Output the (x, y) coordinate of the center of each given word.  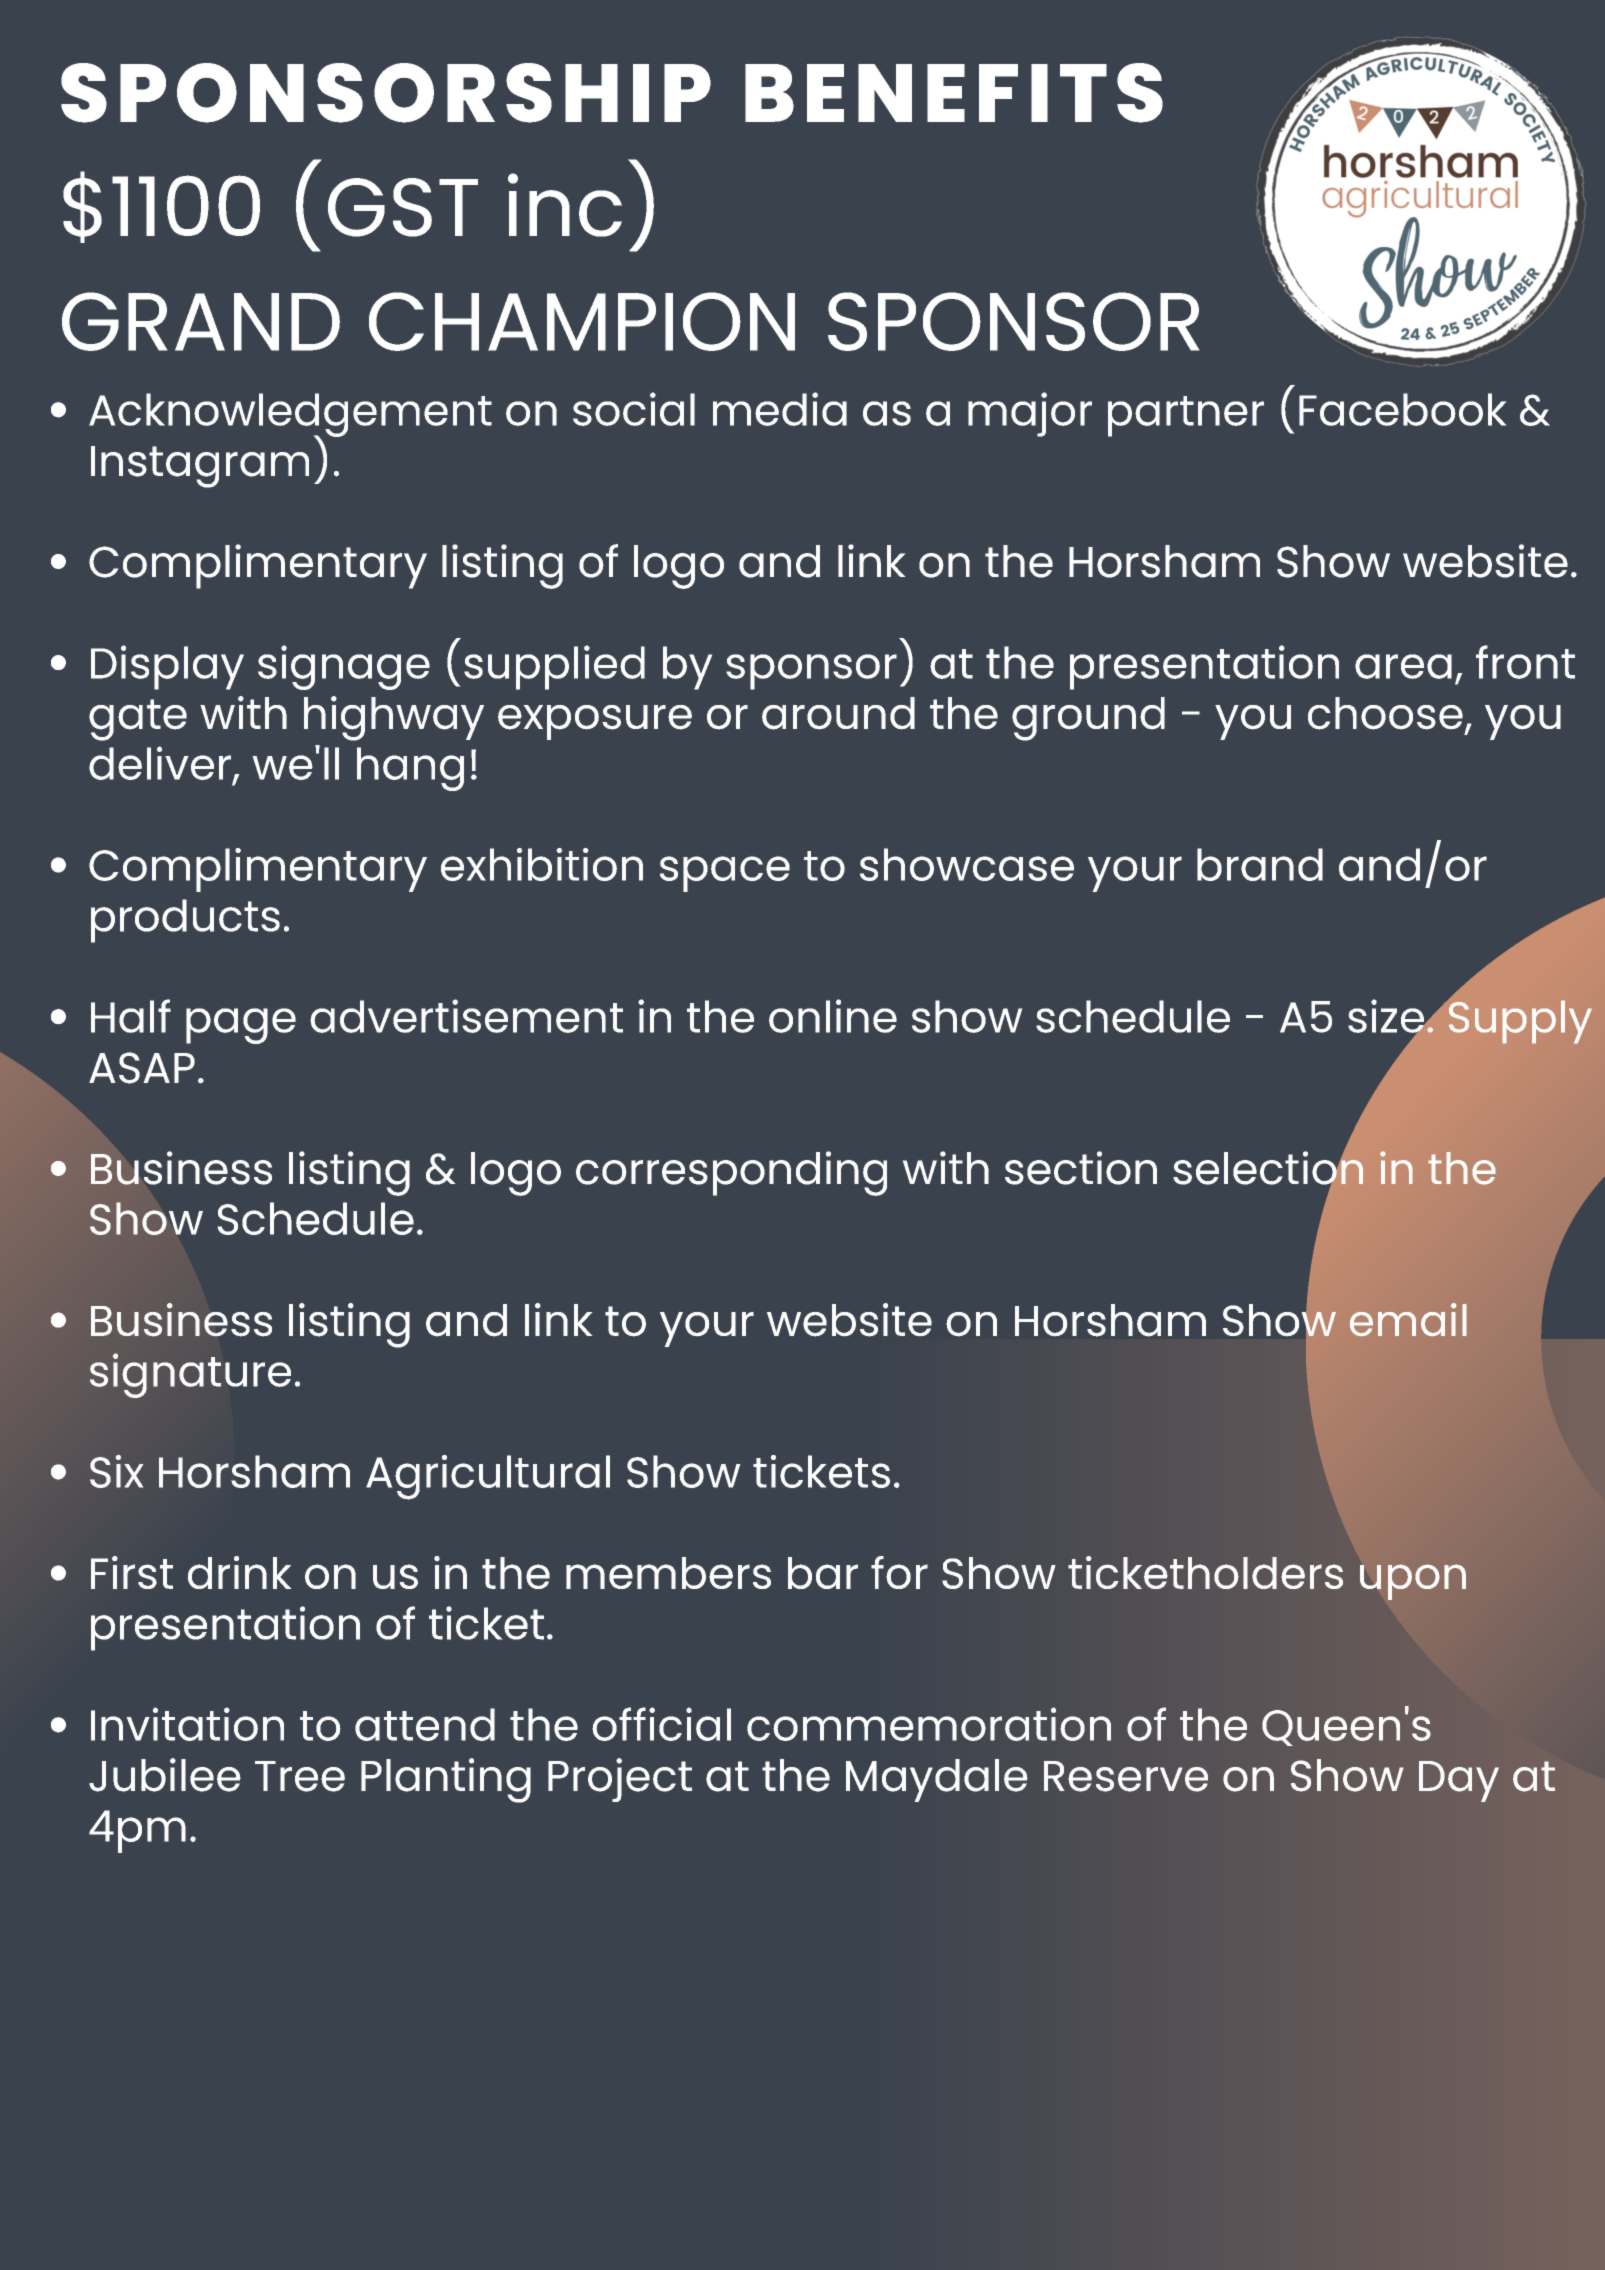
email (1408, 1320)
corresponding (731, 1173)
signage (344, 667)
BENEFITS (954, 93)
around (838, 713)
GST (403, 207)
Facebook (1402, 409)
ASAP (142, 1068)
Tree (300, 1776)
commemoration (929, 1724)
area (1403, 666)
